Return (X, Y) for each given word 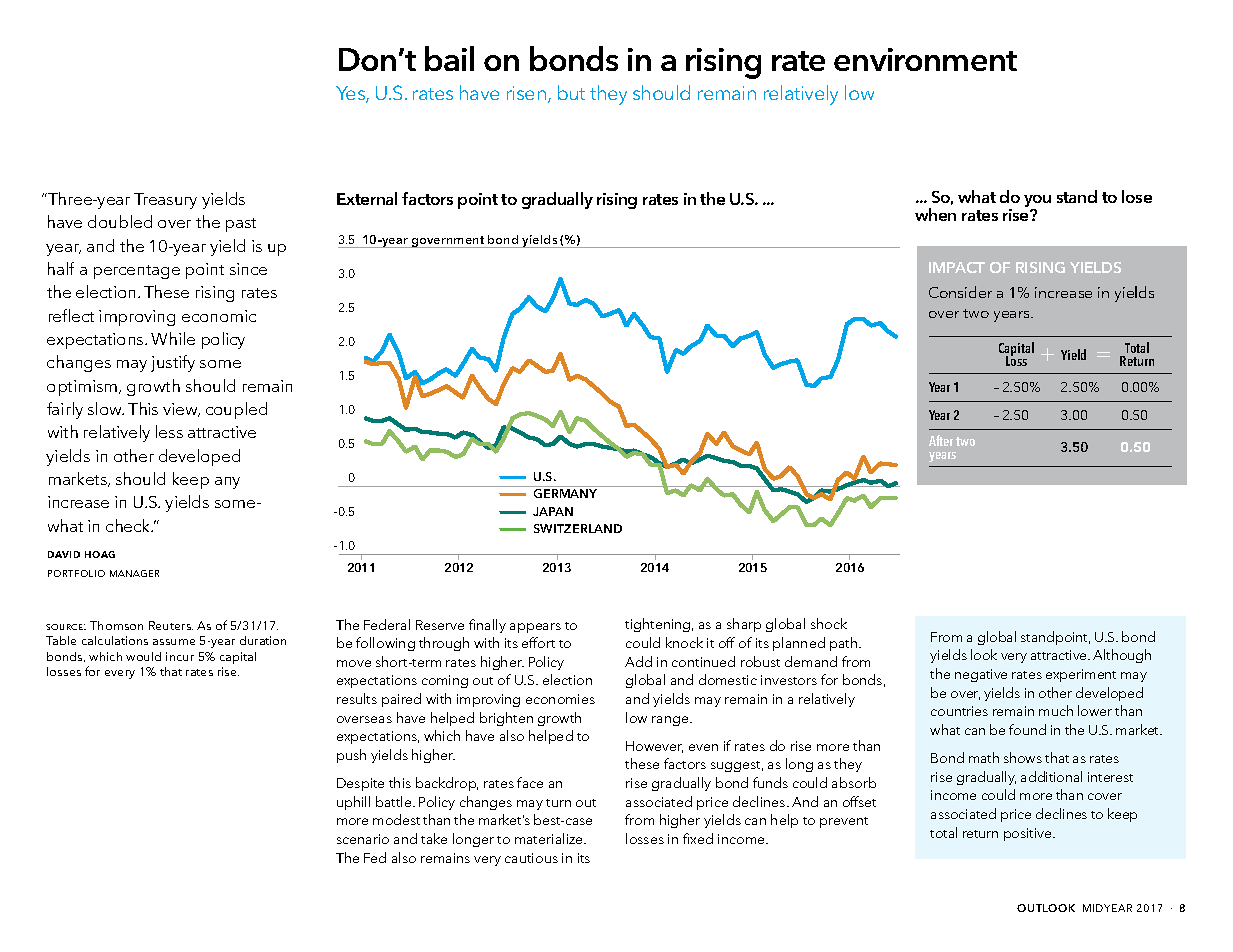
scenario (363, 839)
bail (449, 58)
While (173, 338)
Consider (960, 292)
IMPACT (957, 267)
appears (535, 628)
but (571, 92)
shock (829, 623)
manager (134, 573)
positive (1029, 834)
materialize (550, 838)
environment (925, 59)
